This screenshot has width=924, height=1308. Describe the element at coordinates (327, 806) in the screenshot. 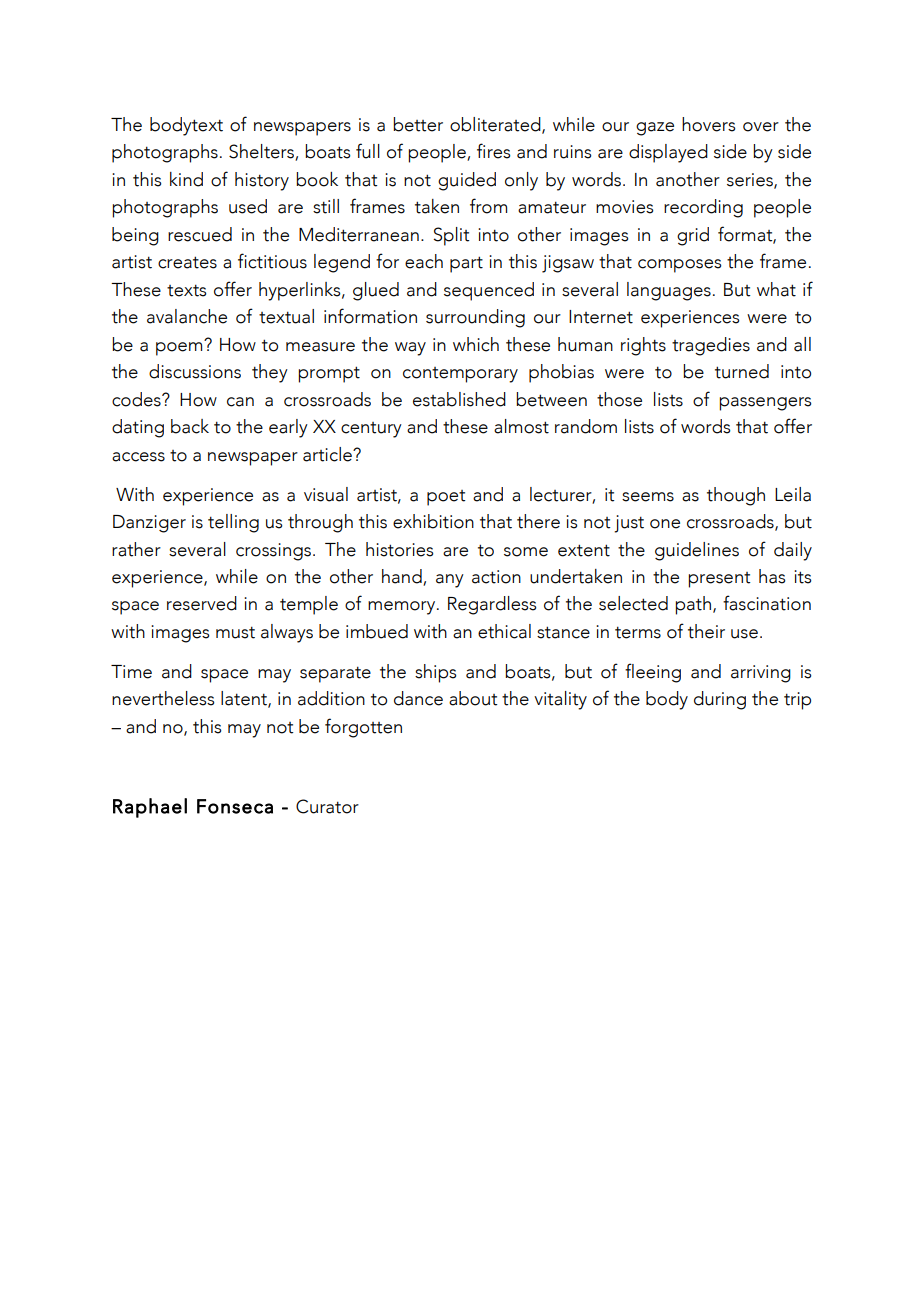

I see `Curator` at that location.
